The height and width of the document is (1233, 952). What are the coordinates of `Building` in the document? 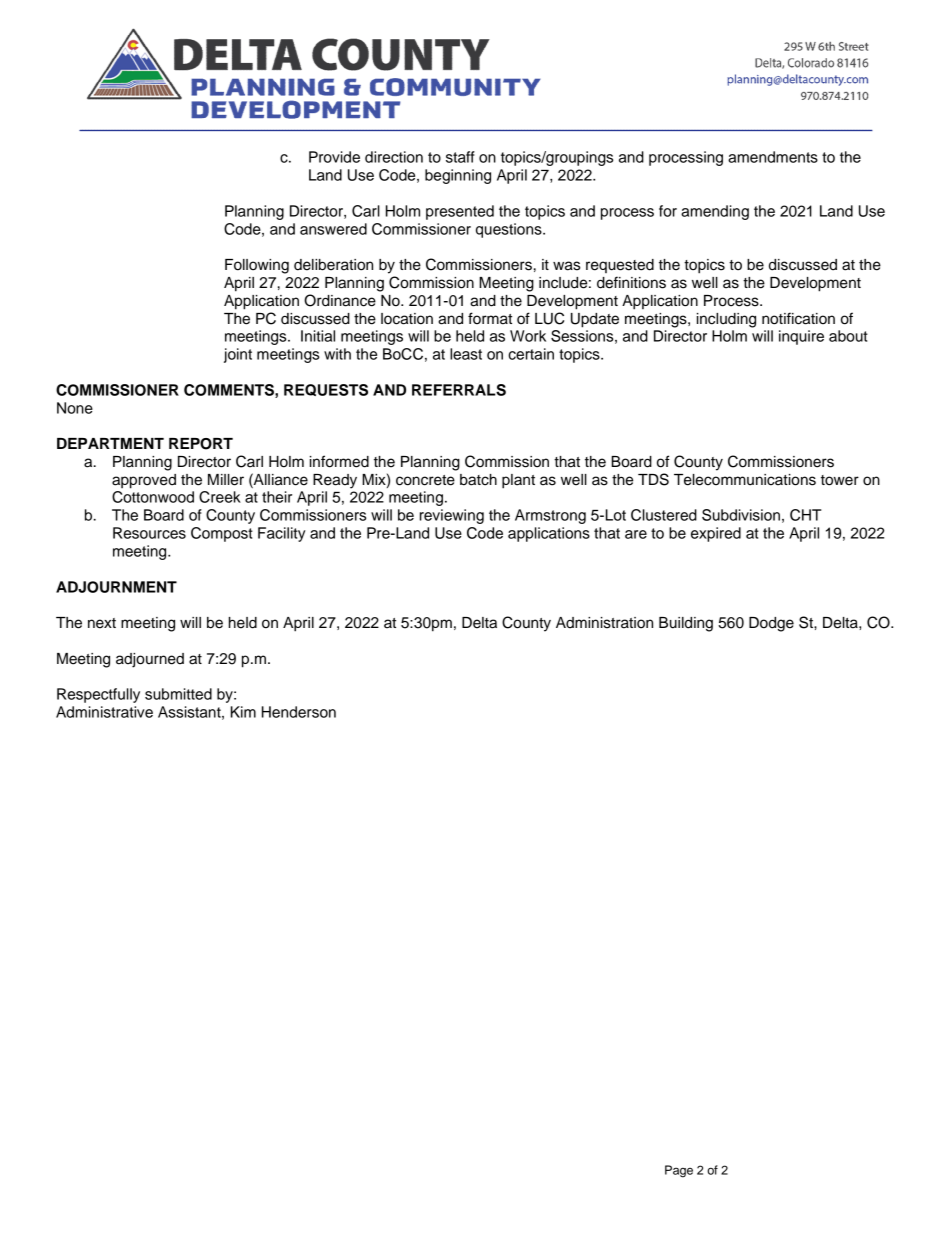 It's located at (686, 624).
